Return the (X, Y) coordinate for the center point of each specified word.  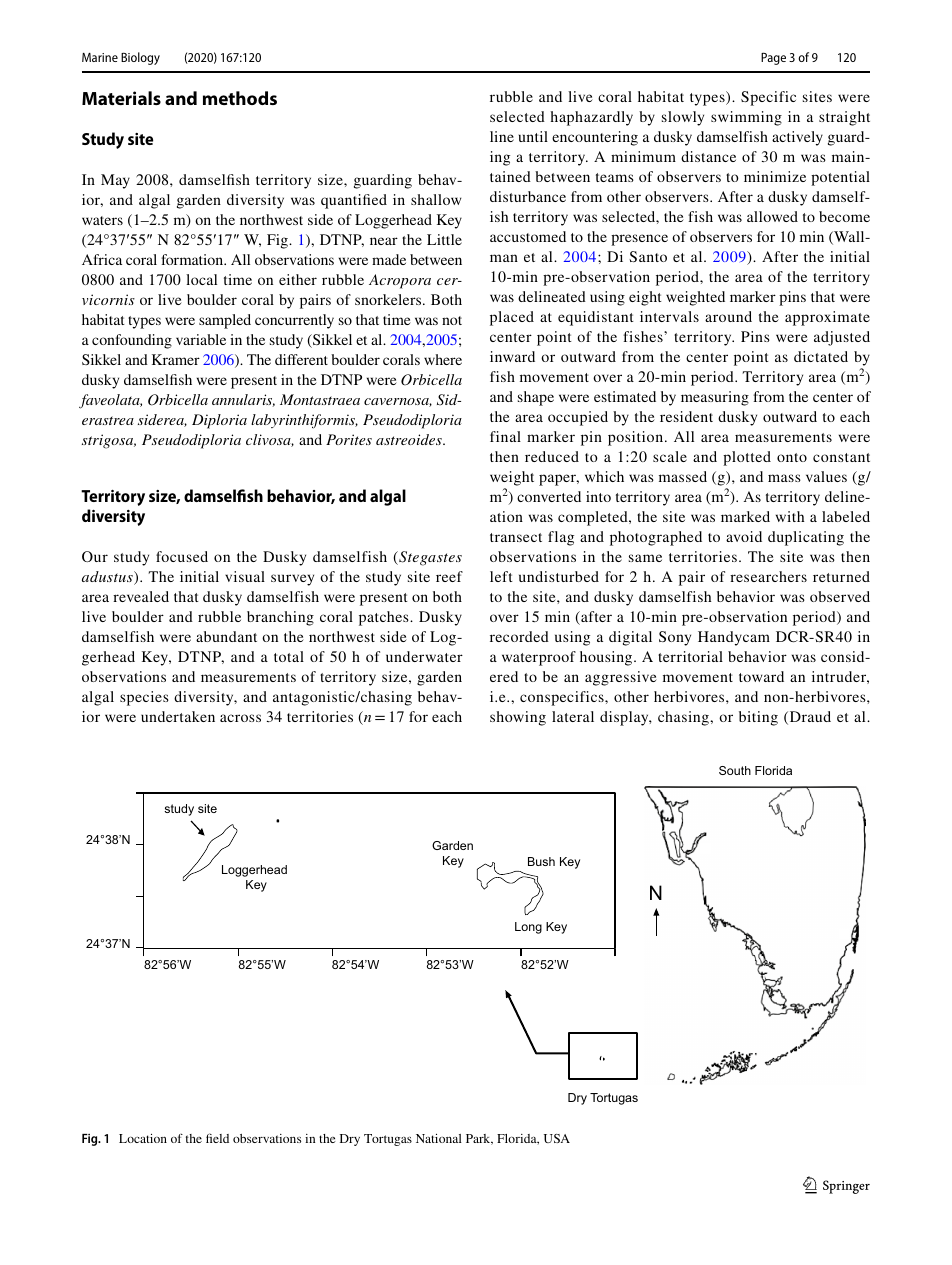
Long (528, 928)
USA (557, 1138)
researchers (768, 576)
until (533, 136)
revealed (141, 596)
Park (479, 1139)
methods (240, 98)
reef (449, 576)
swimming (746, 118)
